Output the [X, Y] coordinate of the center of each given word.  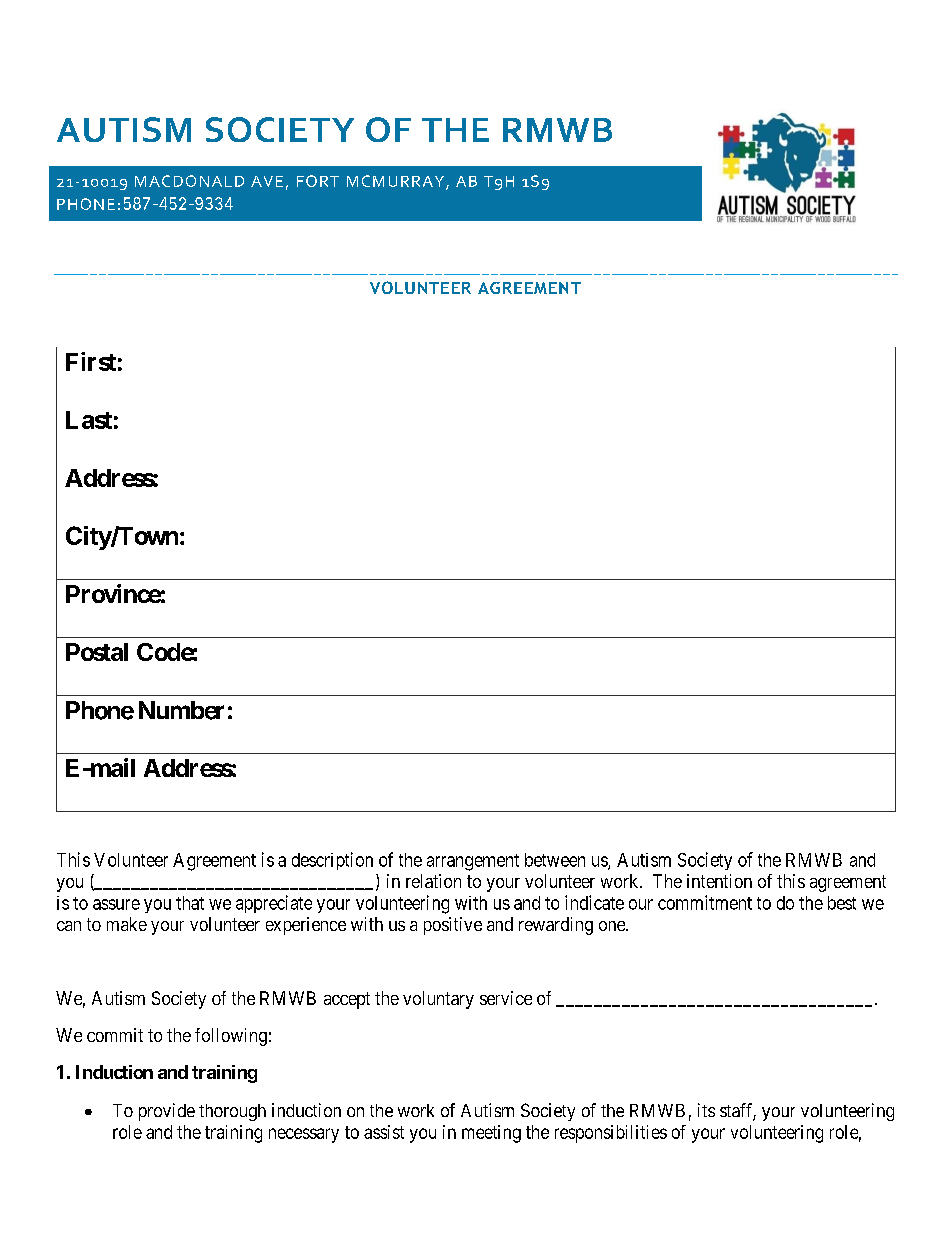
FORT [318, 181]
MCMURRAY [397, 182]
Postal [97, 652]
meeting [491, 1134]
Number [181, 710]
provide [167, 1112]
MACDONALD [189, 181]
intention [719, 881]
